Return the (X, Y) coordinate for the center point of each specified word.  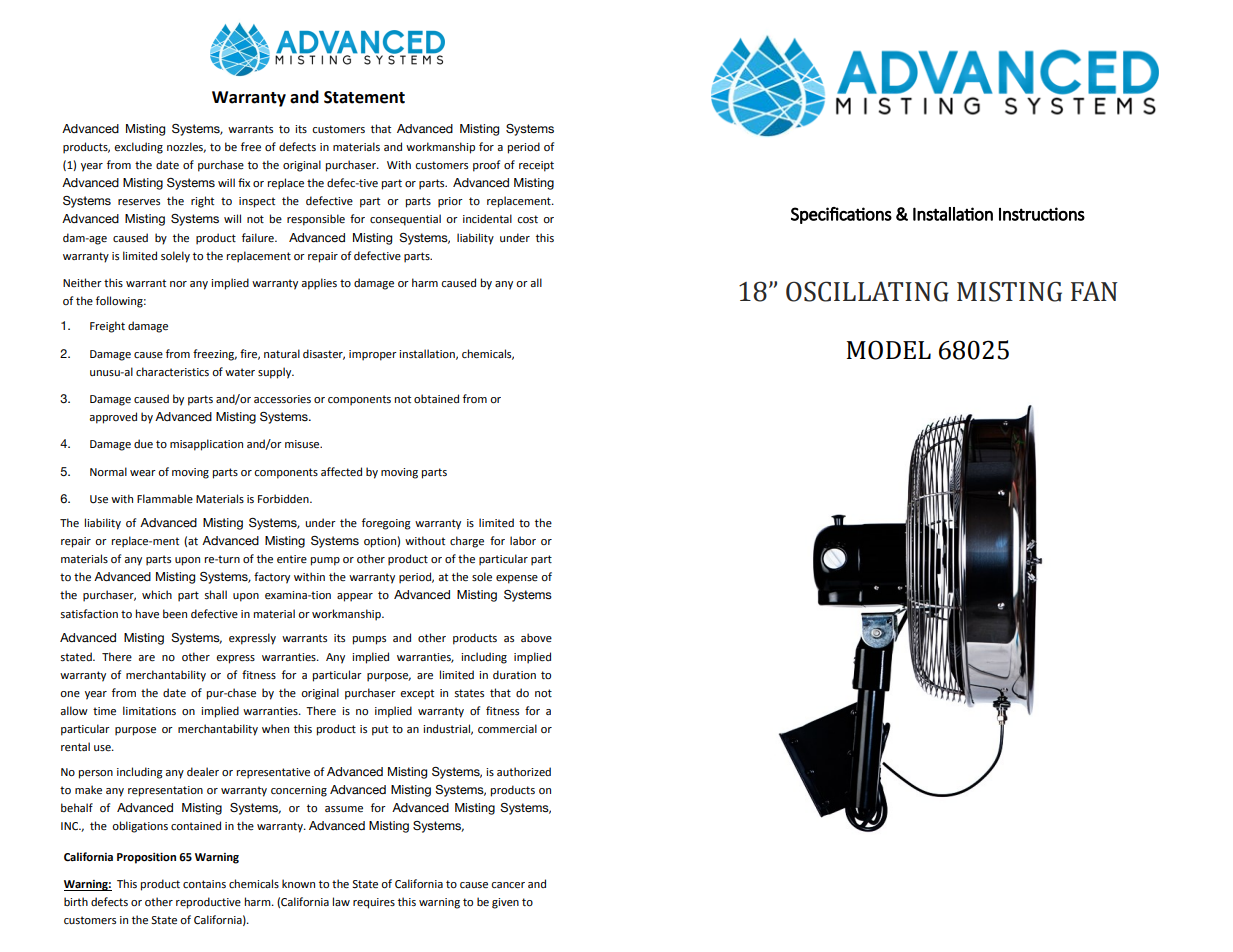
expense (517, 579)
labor (523, 540)
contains (204, 884)
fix (244, 182)
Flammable (165, 498)
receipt (536, 166)
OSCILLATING (867, 291)
